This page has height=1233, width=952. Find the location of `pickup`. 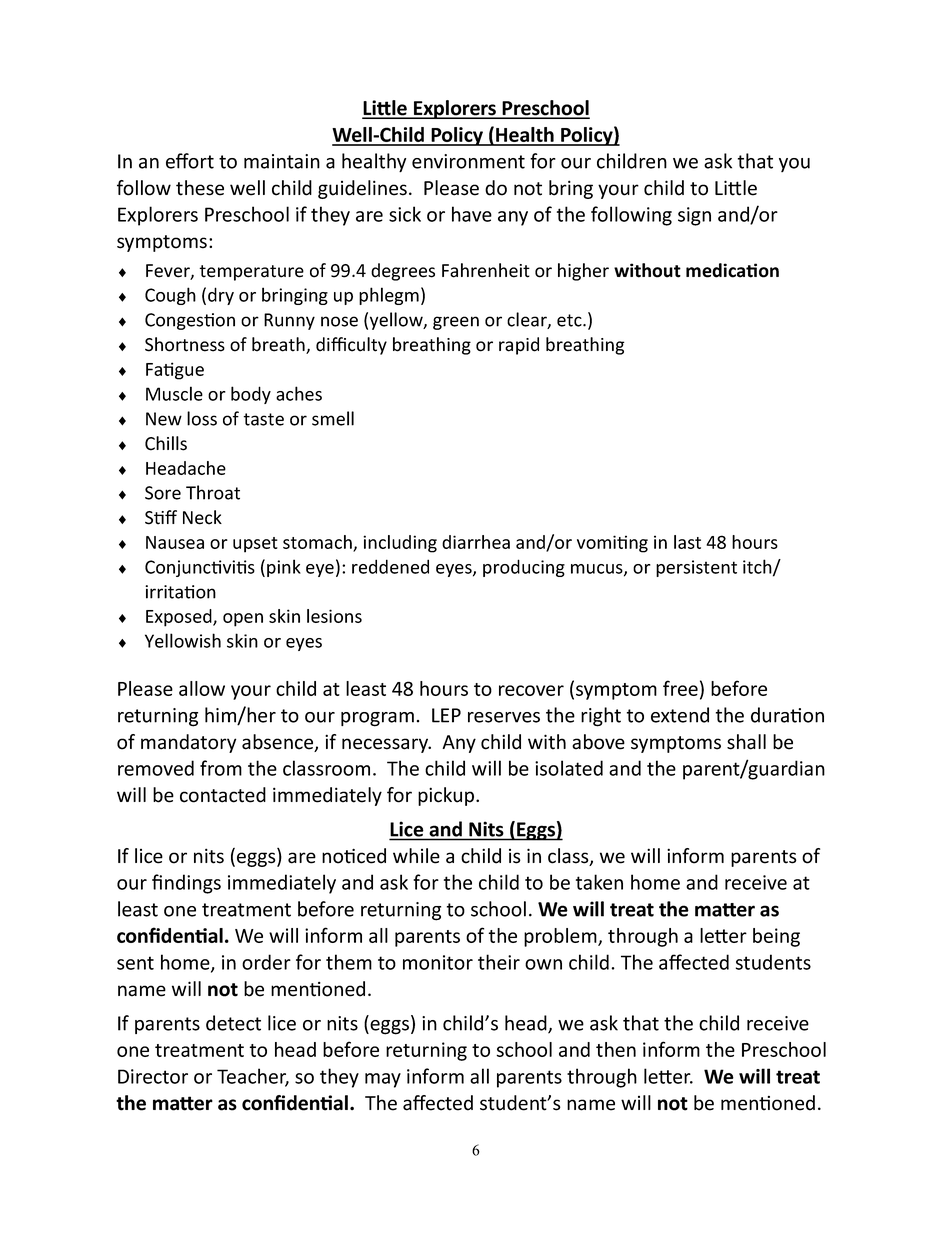

pickup is located at coordinates (447, 796).
